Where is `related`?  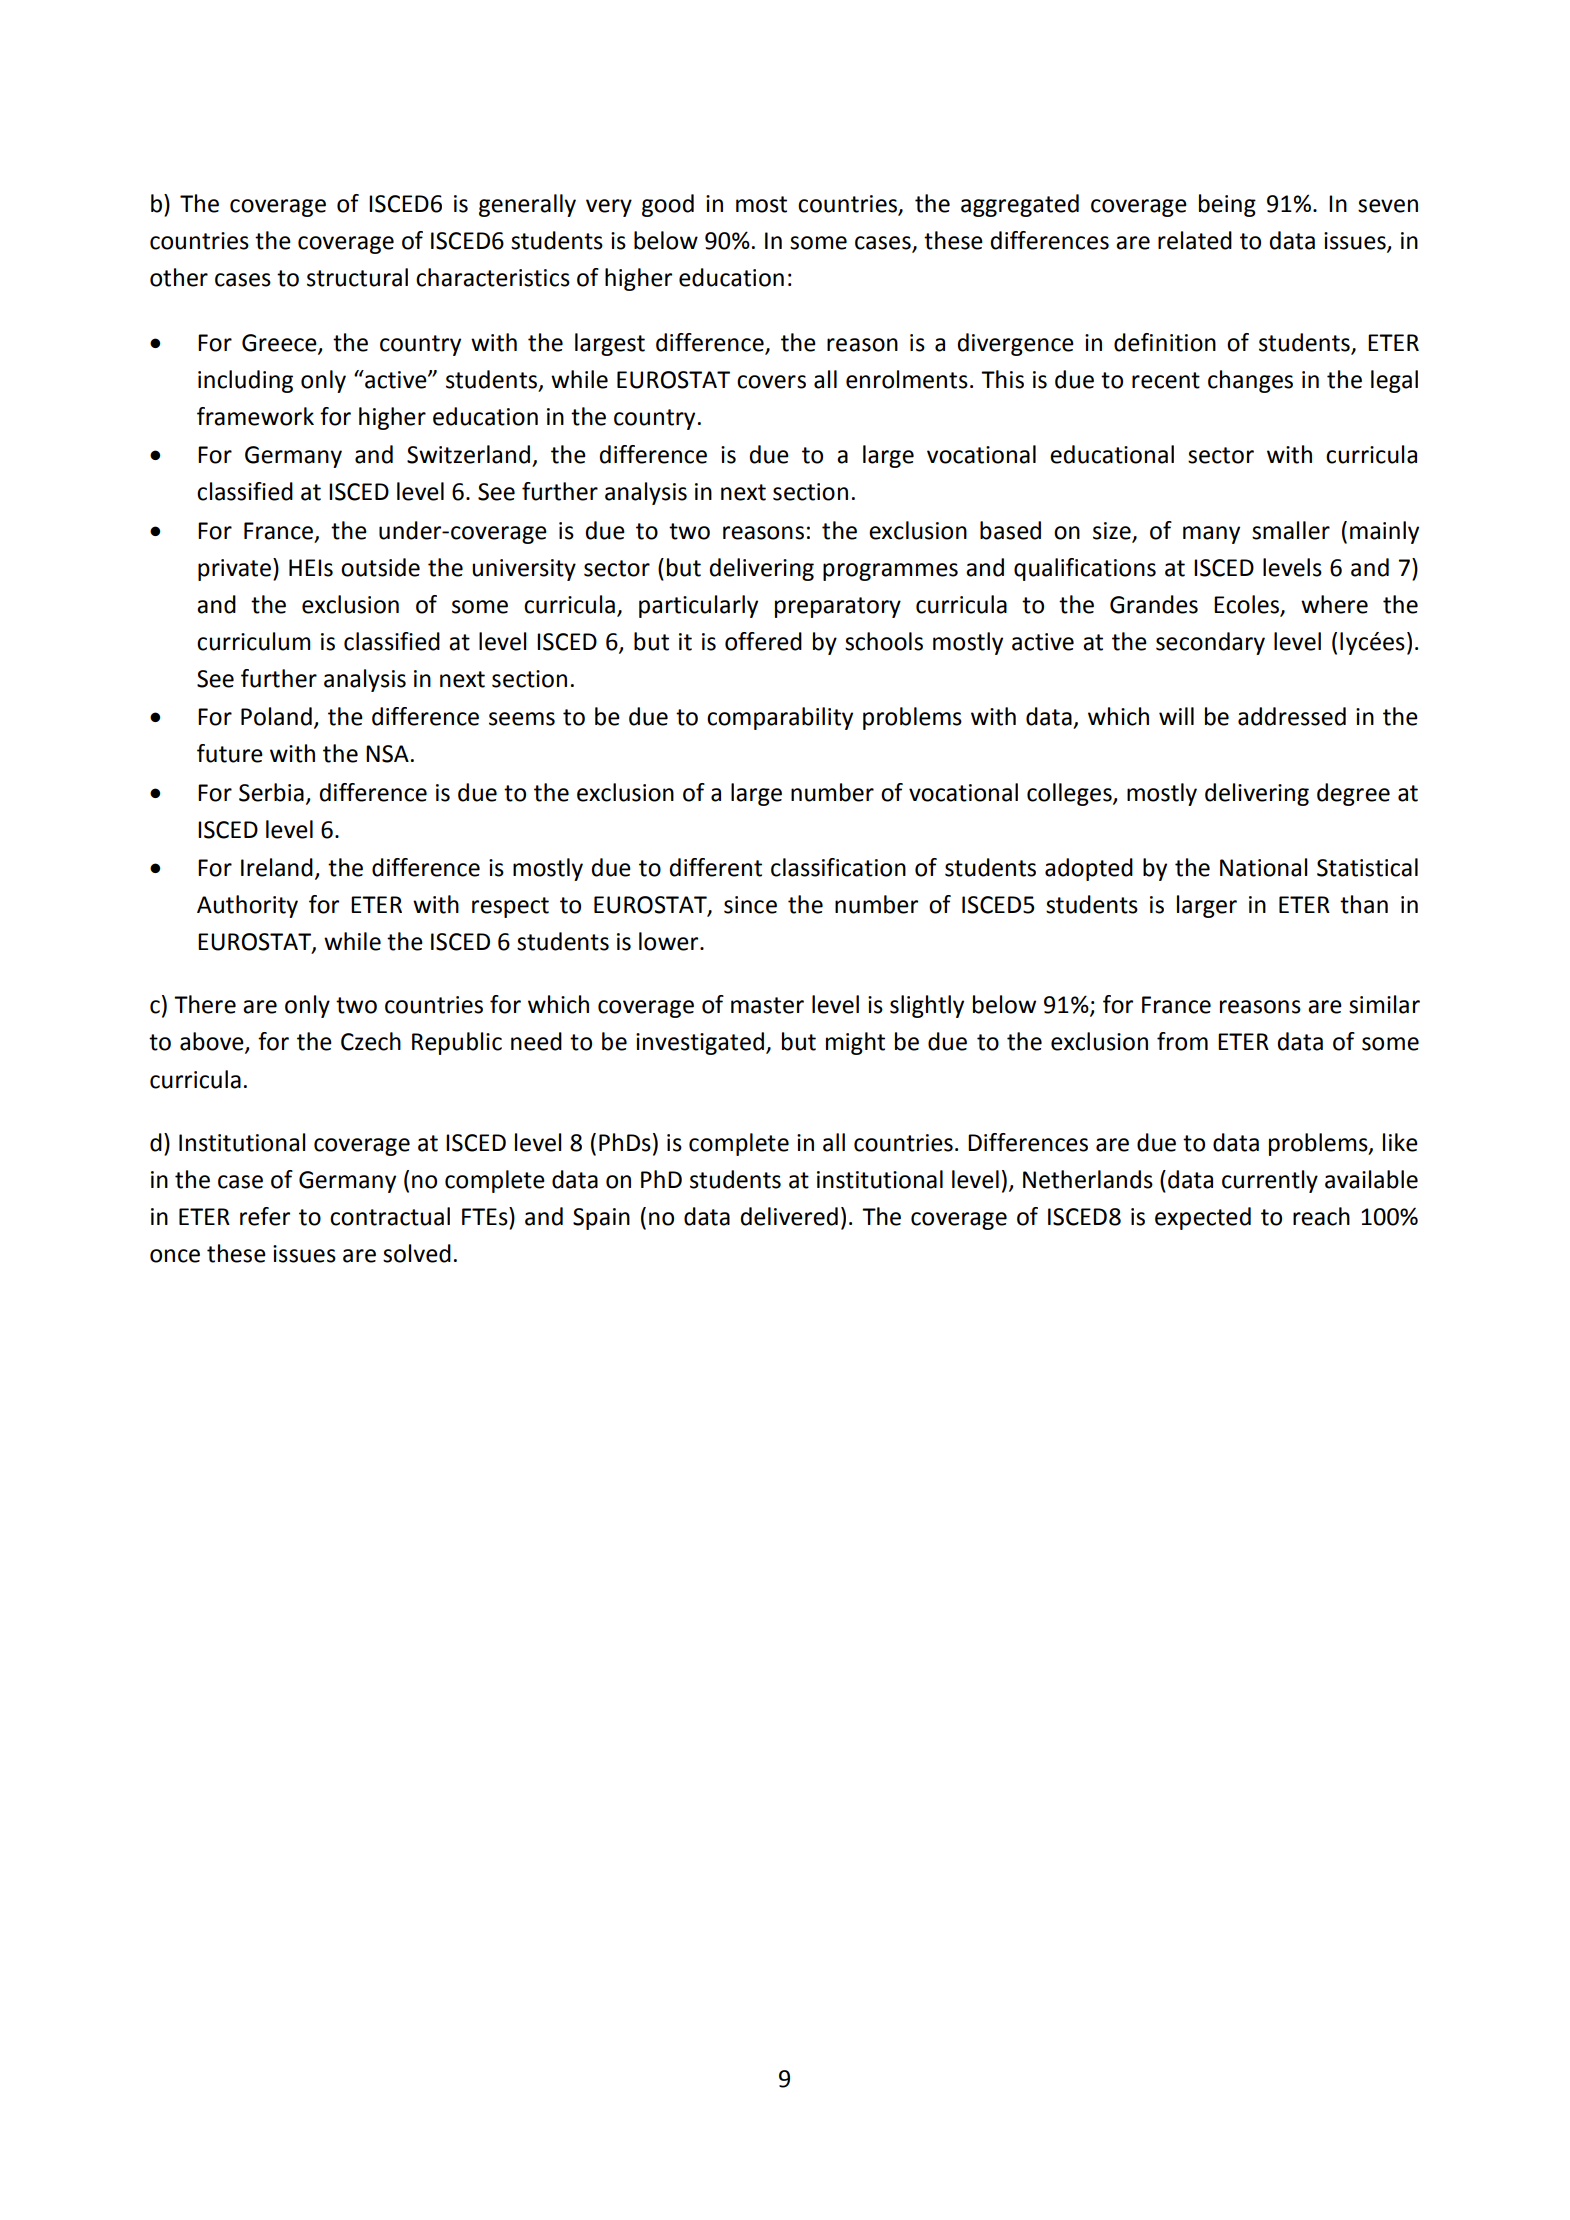 related is located at coordinates (1195, 240).
